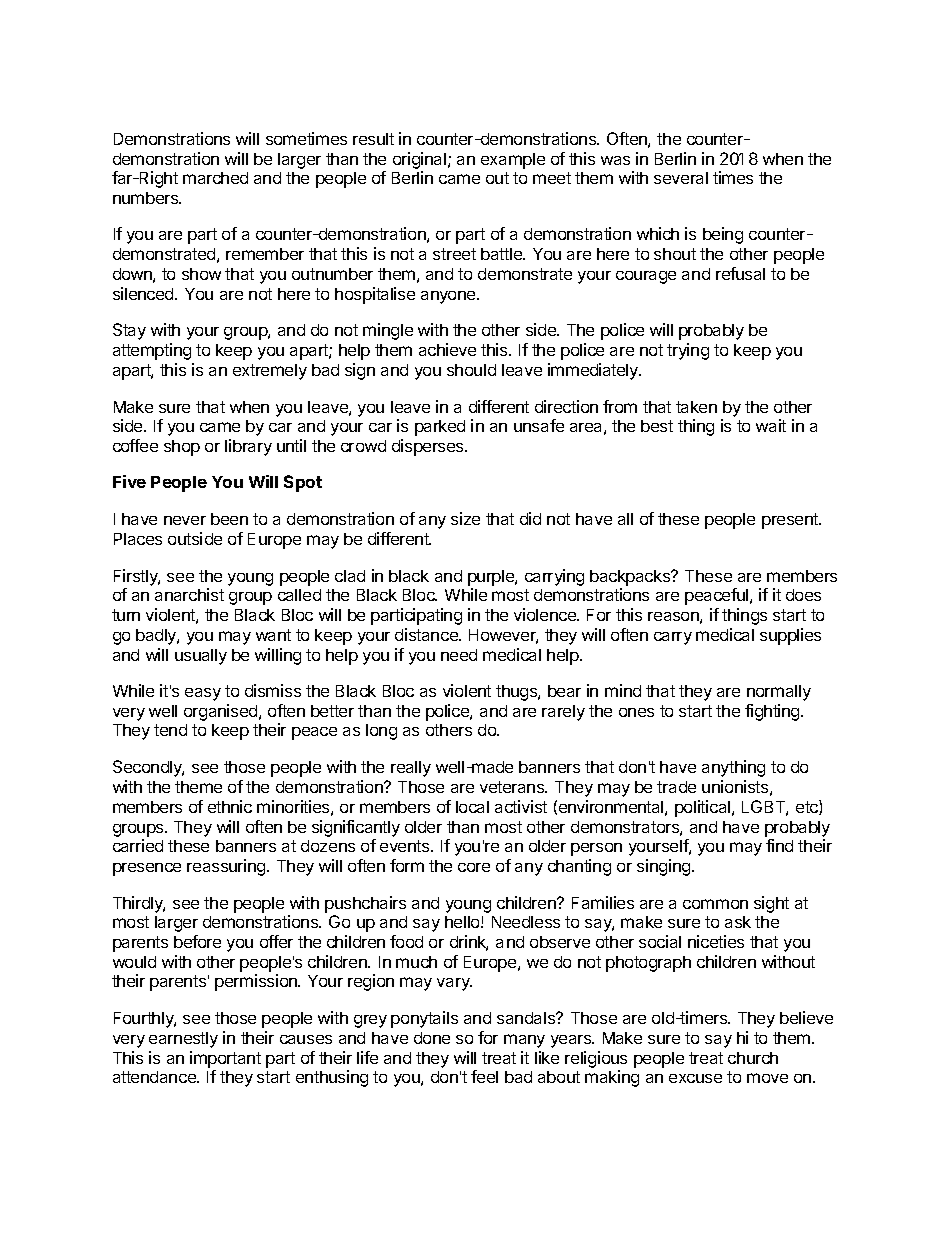 This screenshot has height=1233, width=952. I want to click on important, so click(225, 1059).
